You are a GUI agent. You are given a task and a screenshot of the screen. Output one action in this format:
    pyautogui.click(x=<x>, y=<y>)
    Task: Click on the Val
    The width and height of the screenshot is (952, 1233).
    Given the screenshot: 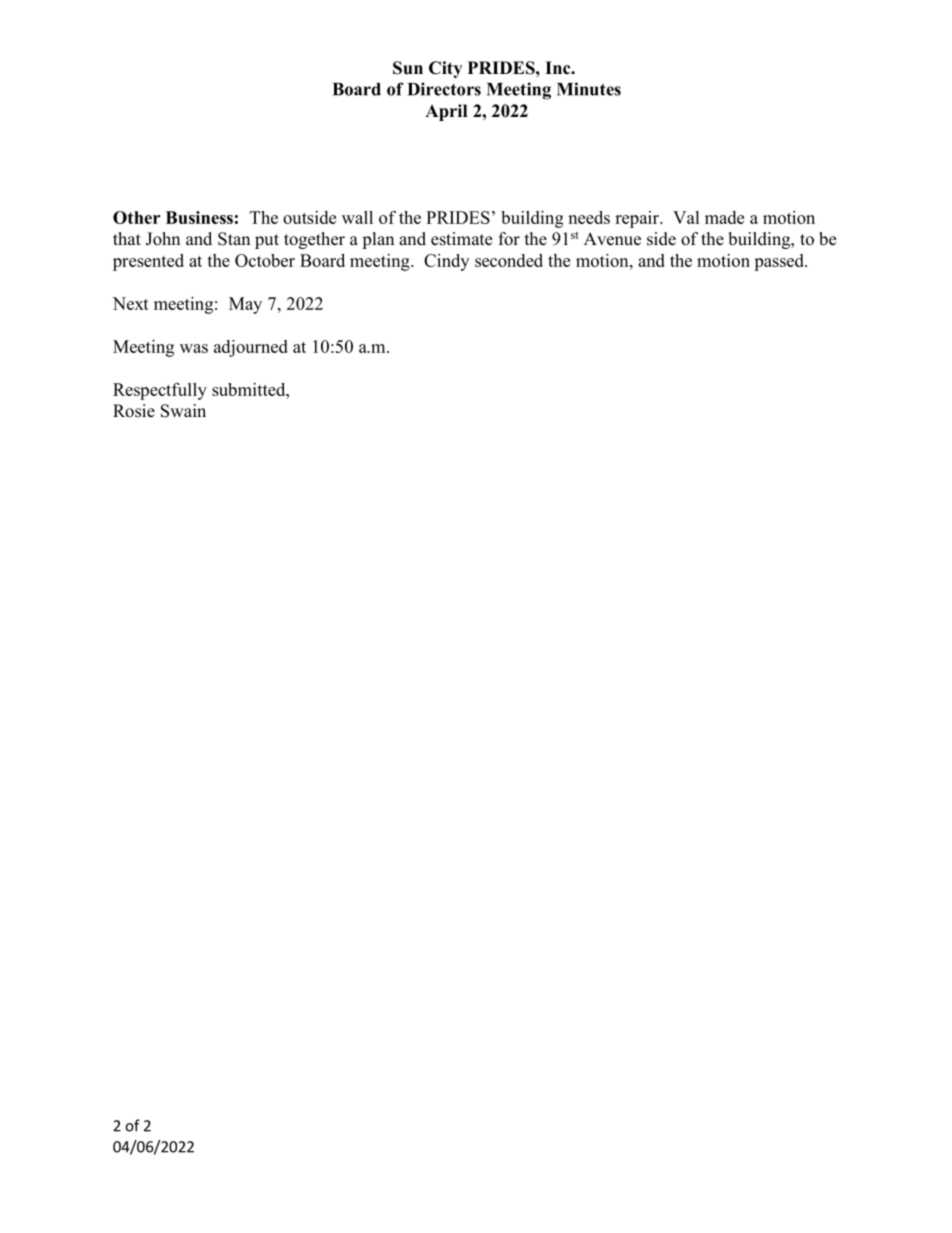 What is the action you would take?
    pyautogui.click(x=686, y=217)
